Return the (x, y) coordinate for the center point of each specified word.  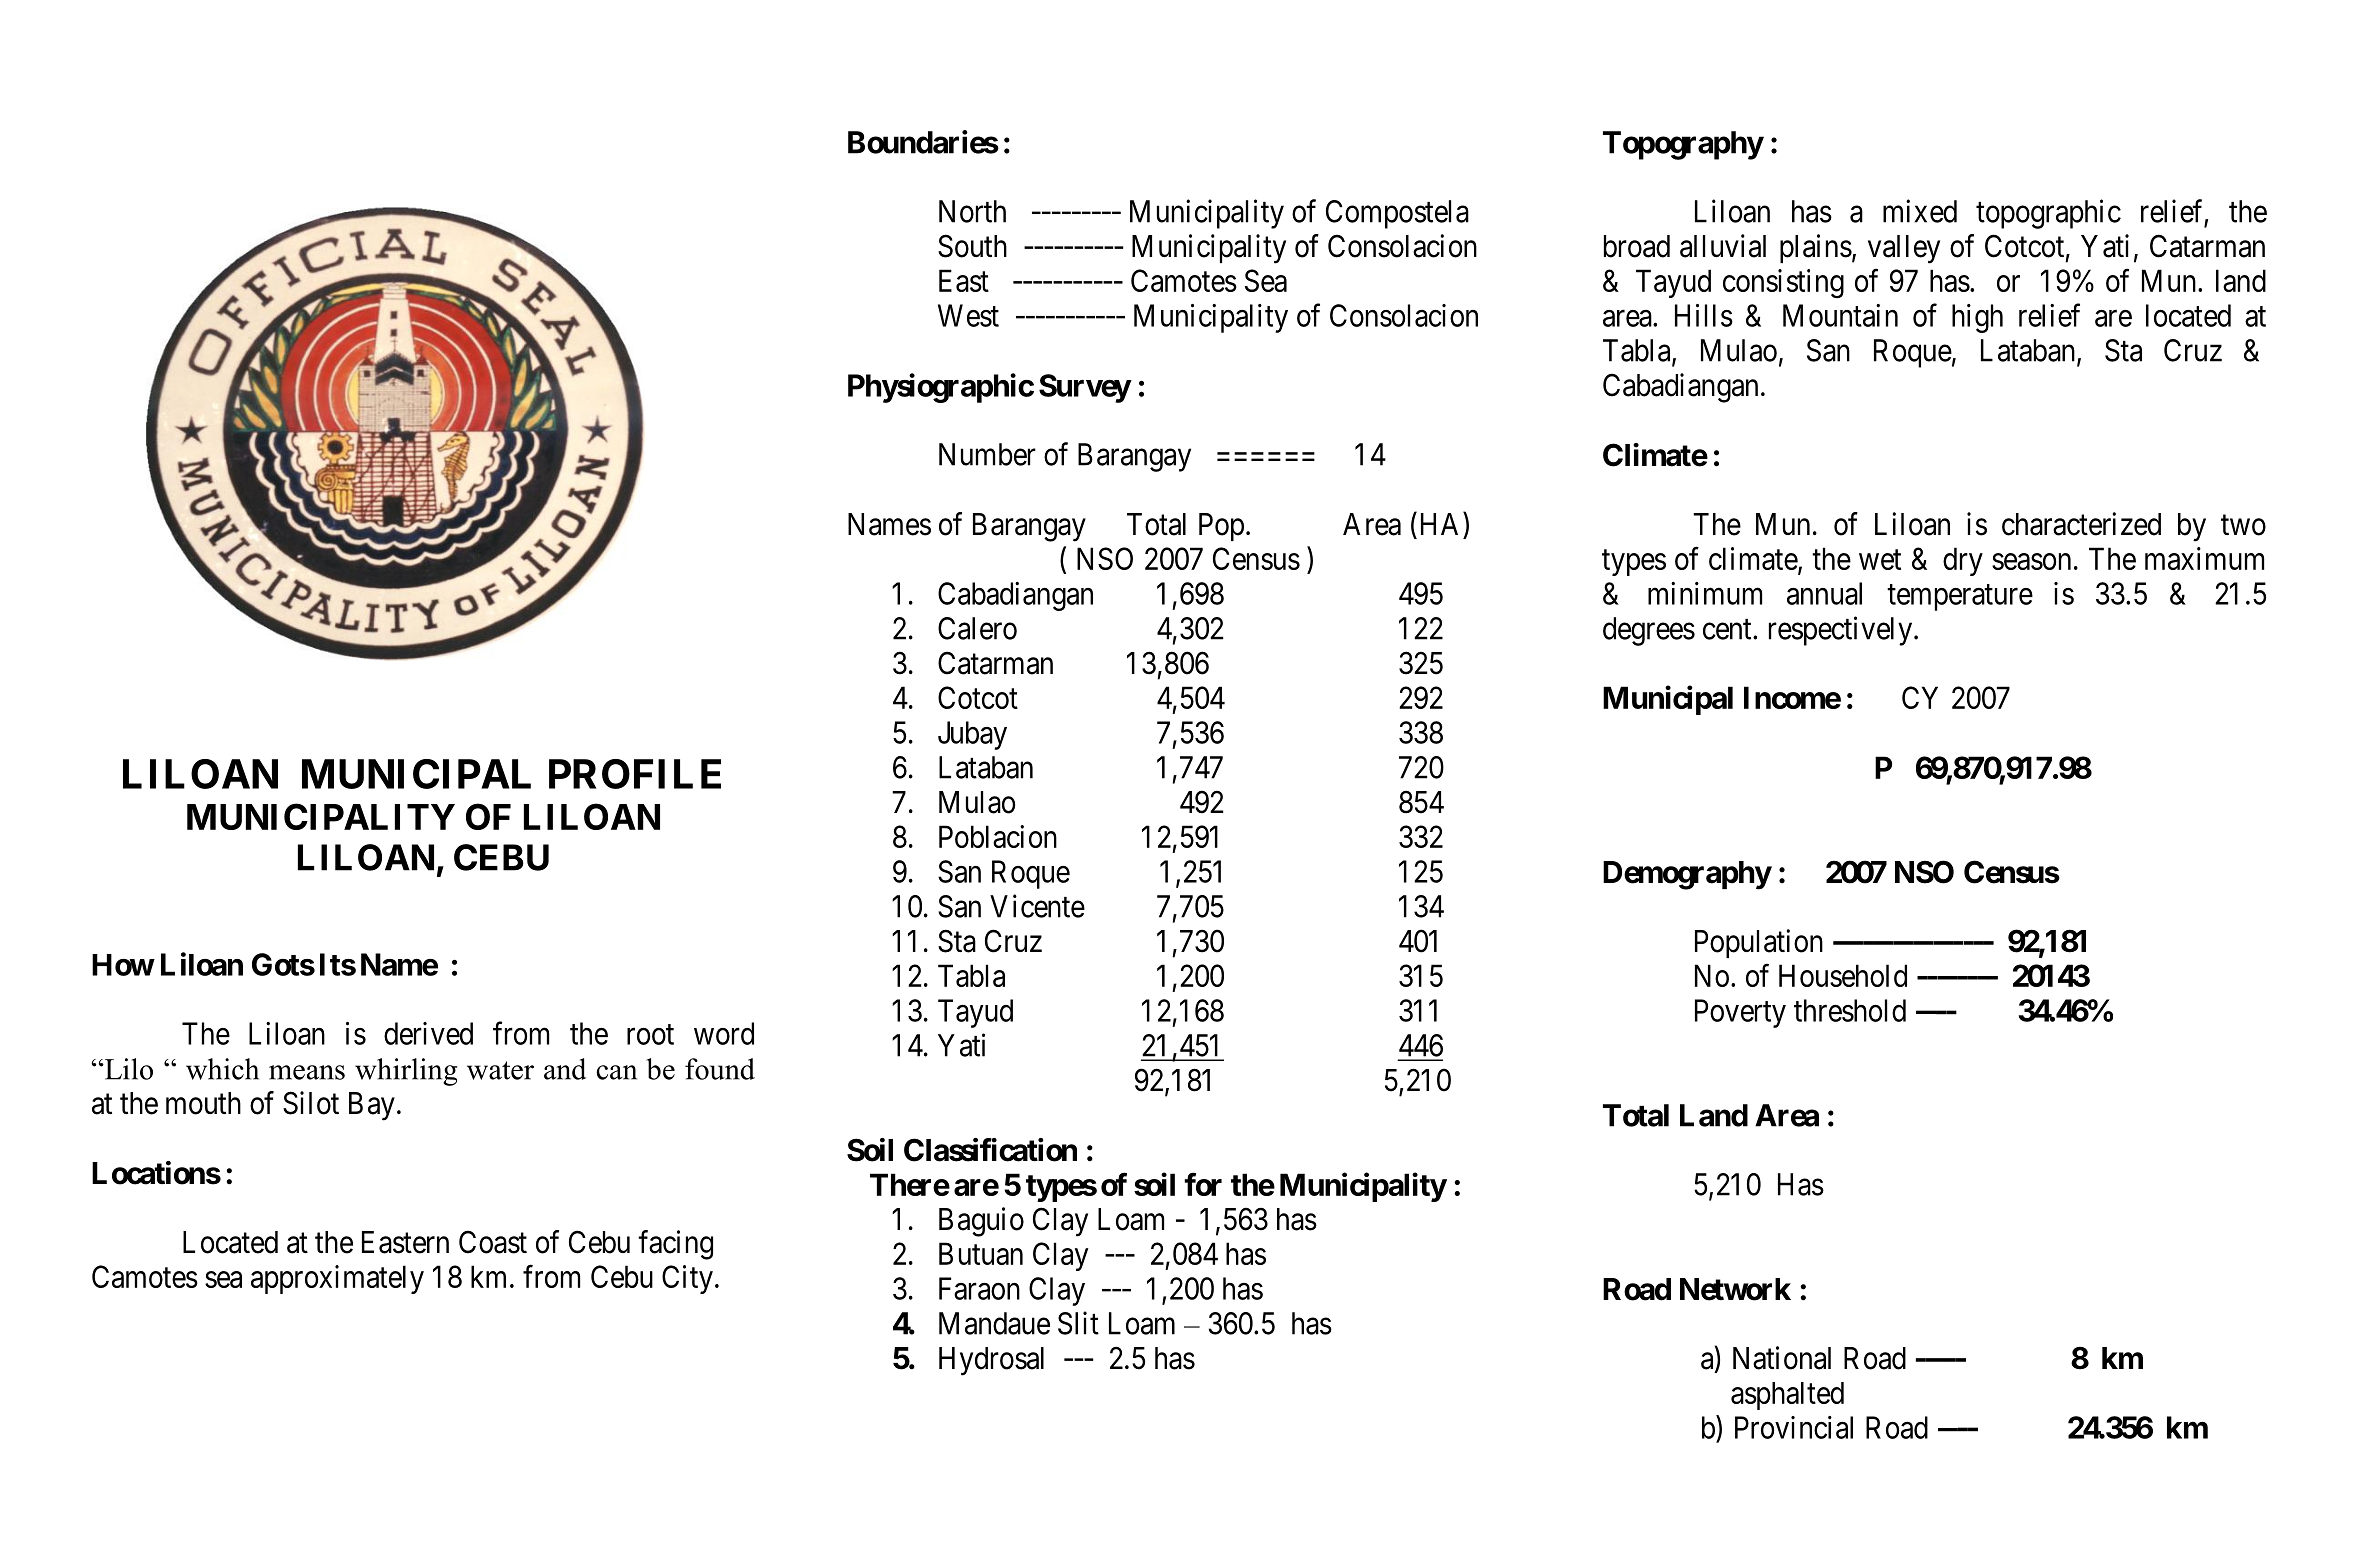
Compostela (1397, 214)
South (972, 246)
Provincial (1794, 1427)
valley (1904, 249)
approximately (337, 1279)
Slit (1078, 1323)
